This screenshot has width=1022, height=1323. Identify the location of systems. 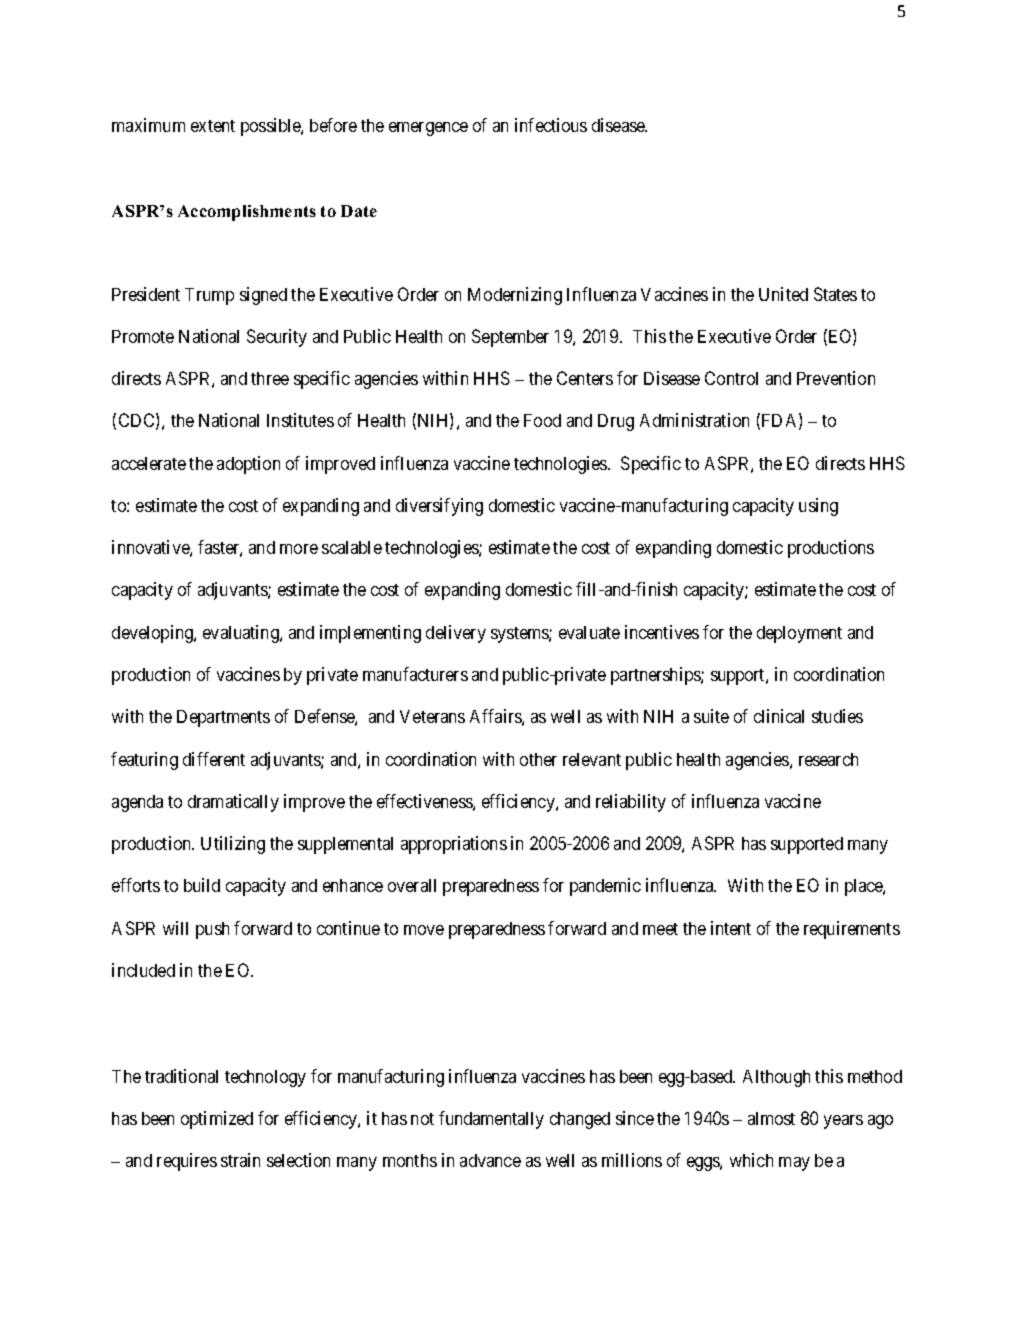
(520, 635).
